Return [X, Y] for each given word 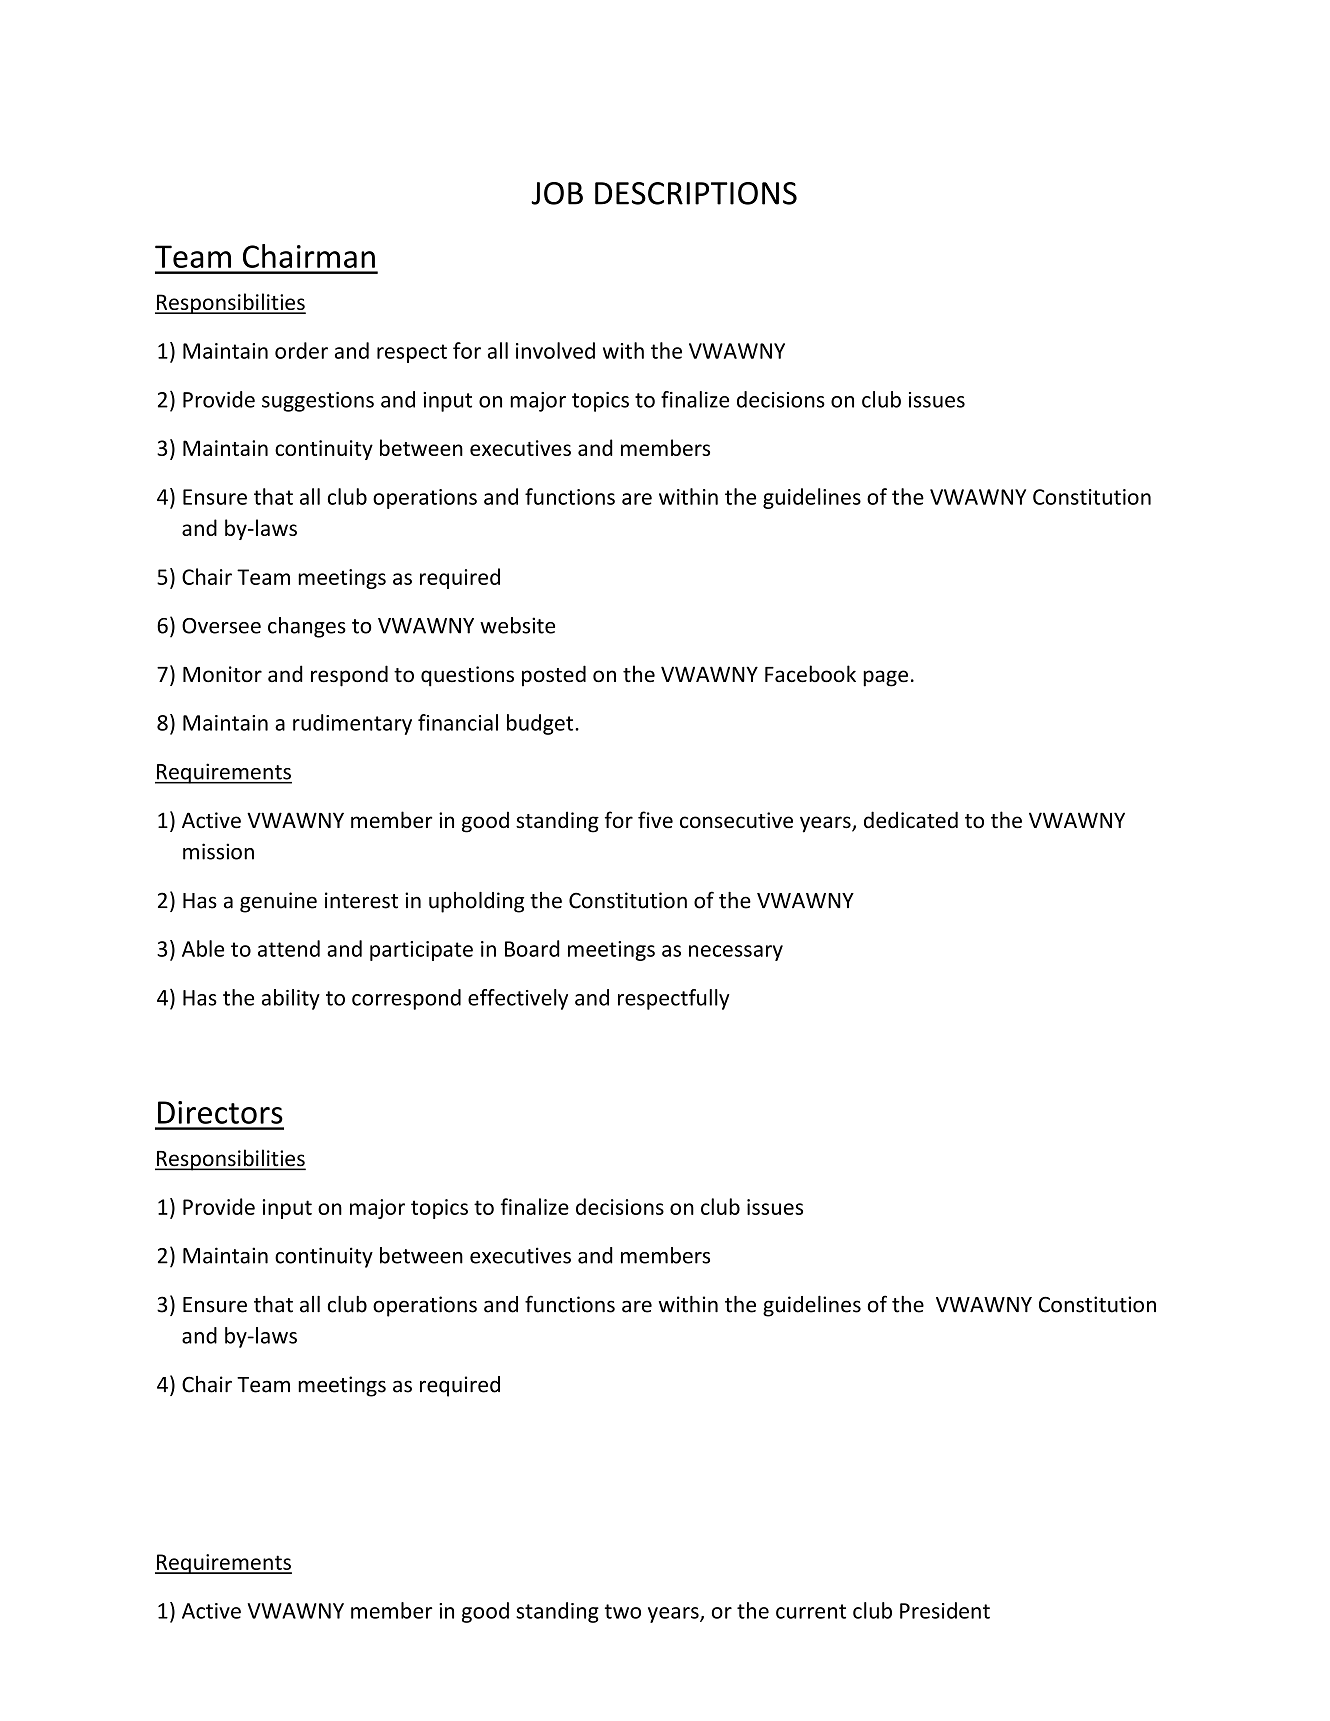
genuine [278, 902]
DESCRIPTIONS [696, 193]
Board [532, 948]
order [301, 350]
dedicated [911, 820]
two [623, 1611]
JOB [557, 193]
